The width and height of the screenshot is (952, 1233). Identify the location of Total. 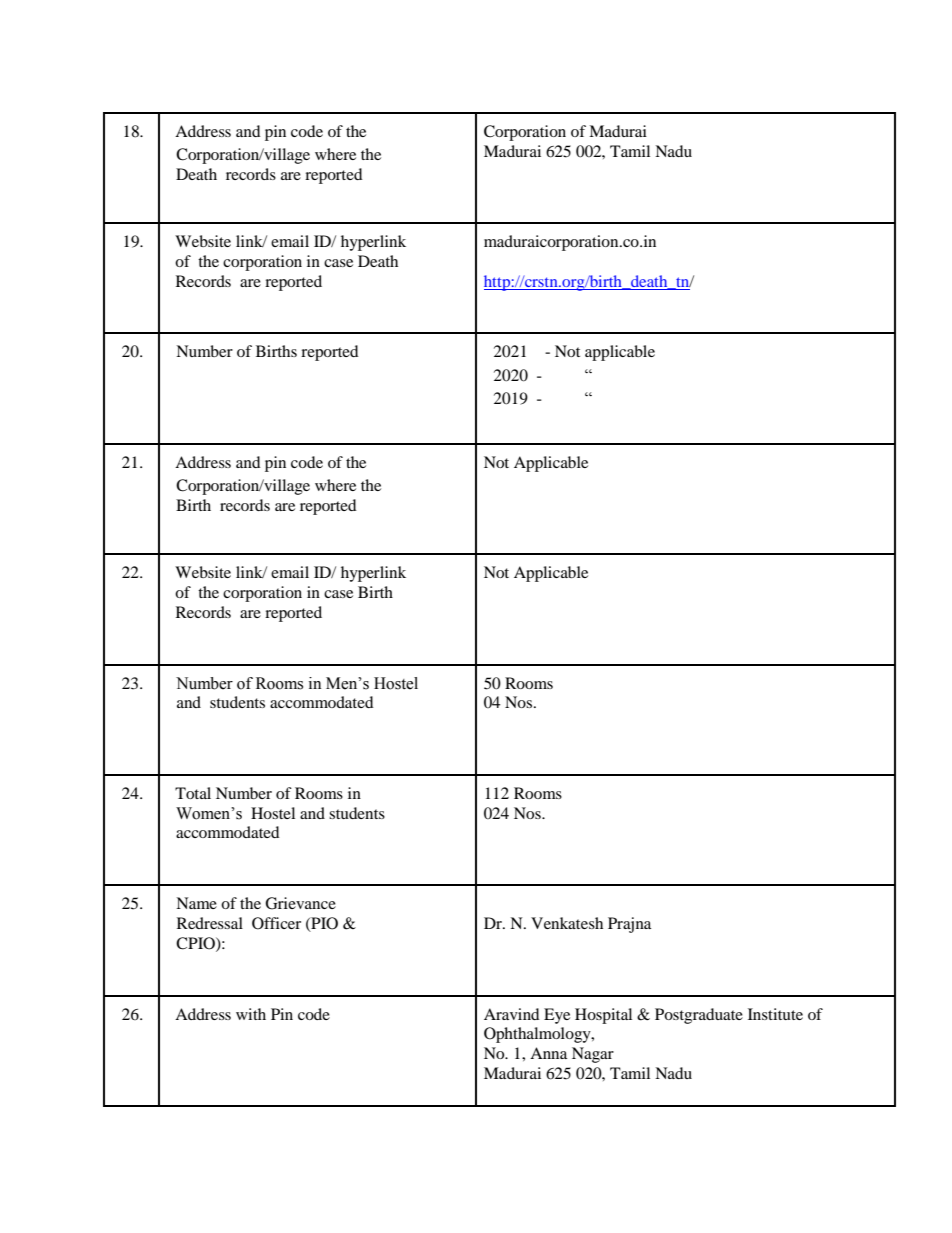
(193, 793).
